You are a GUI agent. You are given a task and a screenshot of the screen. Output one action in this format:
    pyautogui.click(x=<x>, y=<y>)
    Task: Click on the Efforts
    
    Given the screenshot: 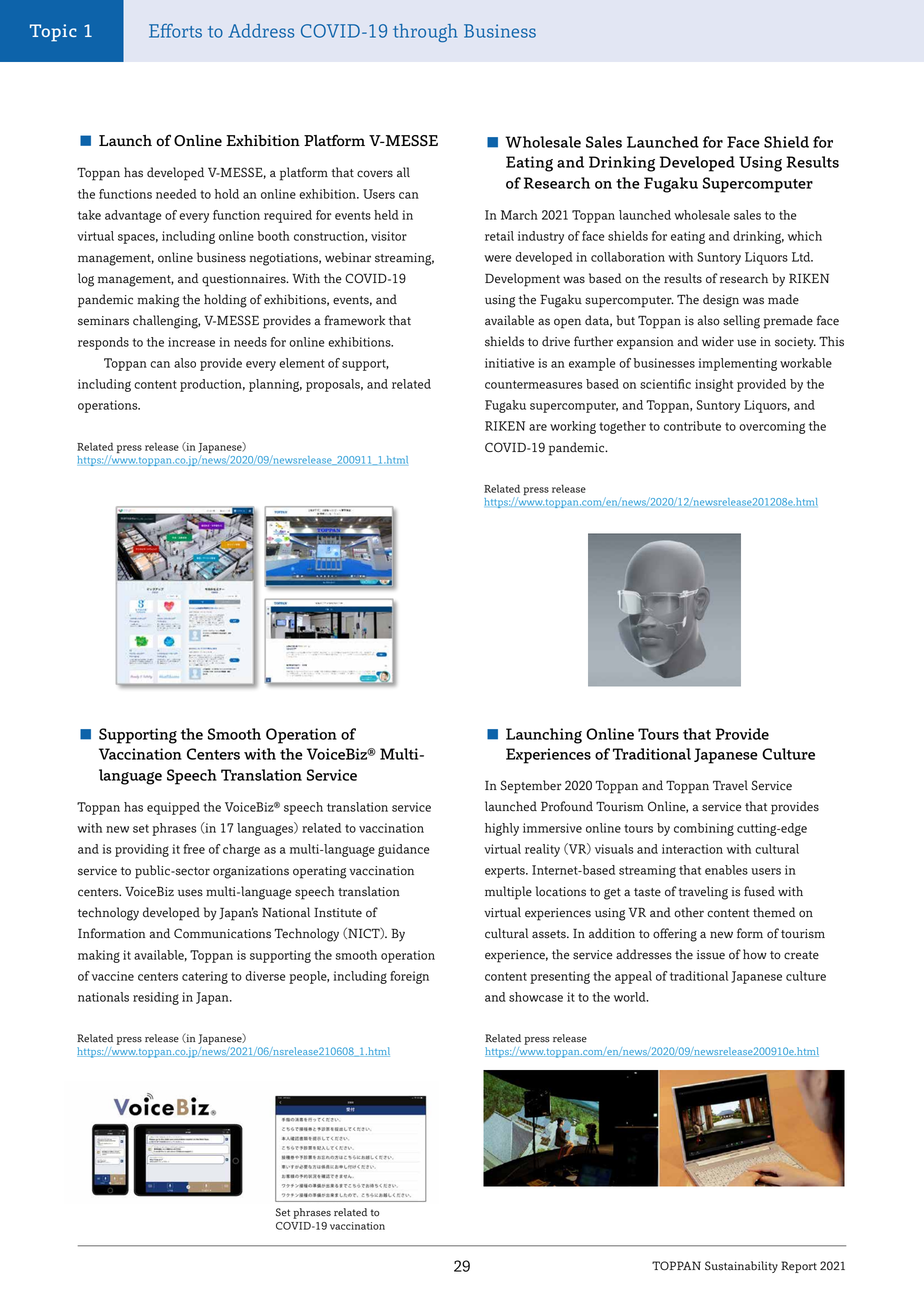 What is the action you would take?
    pyautogui.click(x=175, y=31)
